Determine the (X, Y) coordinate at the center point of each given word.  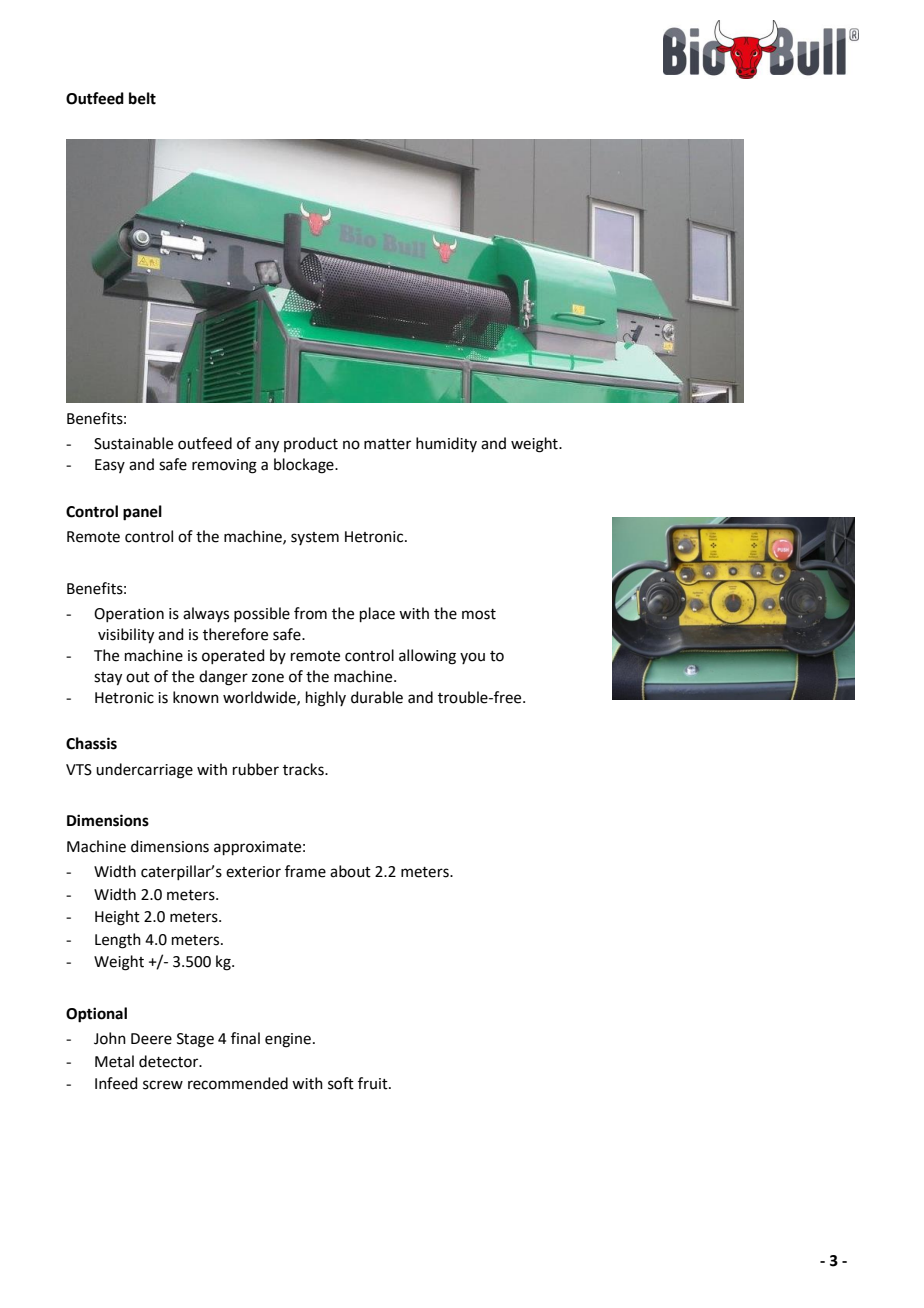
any (267, 446)
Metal (114, 1061)
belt (142, 98)
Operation (129, 615)
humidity (446, 444)
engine (288, 1040)
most (479, 614)
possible (262, 614)
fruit (374, 1083)
